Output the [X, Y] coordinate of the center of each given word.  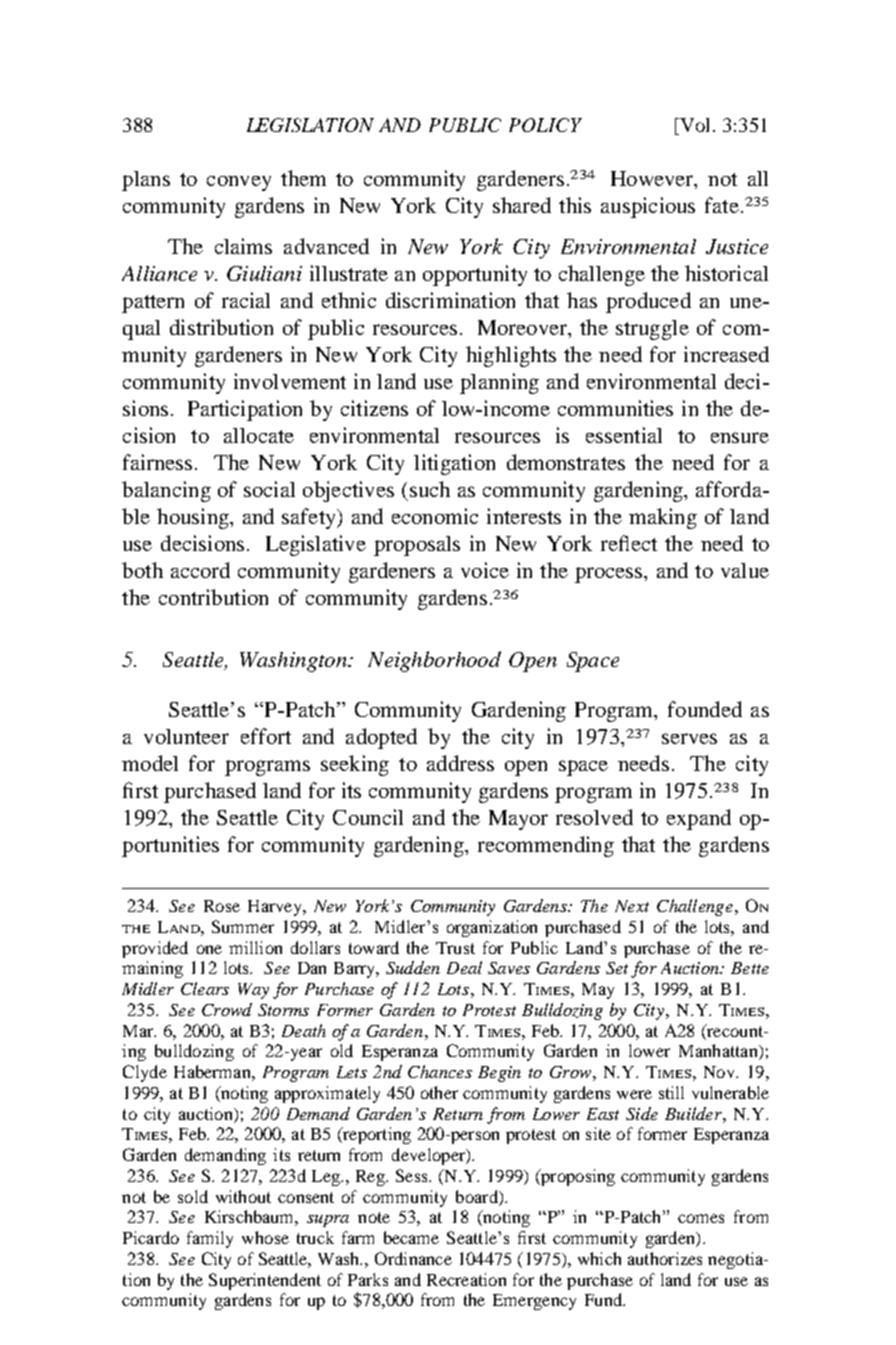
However [653, 178]
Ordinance [413, 1258]
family [210, 1239]
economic [435, 516]
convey [239, 183]
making [663, 518]
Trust [455, 948]
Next [632, 906]
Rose [222, 906]
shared [522, 205]
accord [200, 570]
